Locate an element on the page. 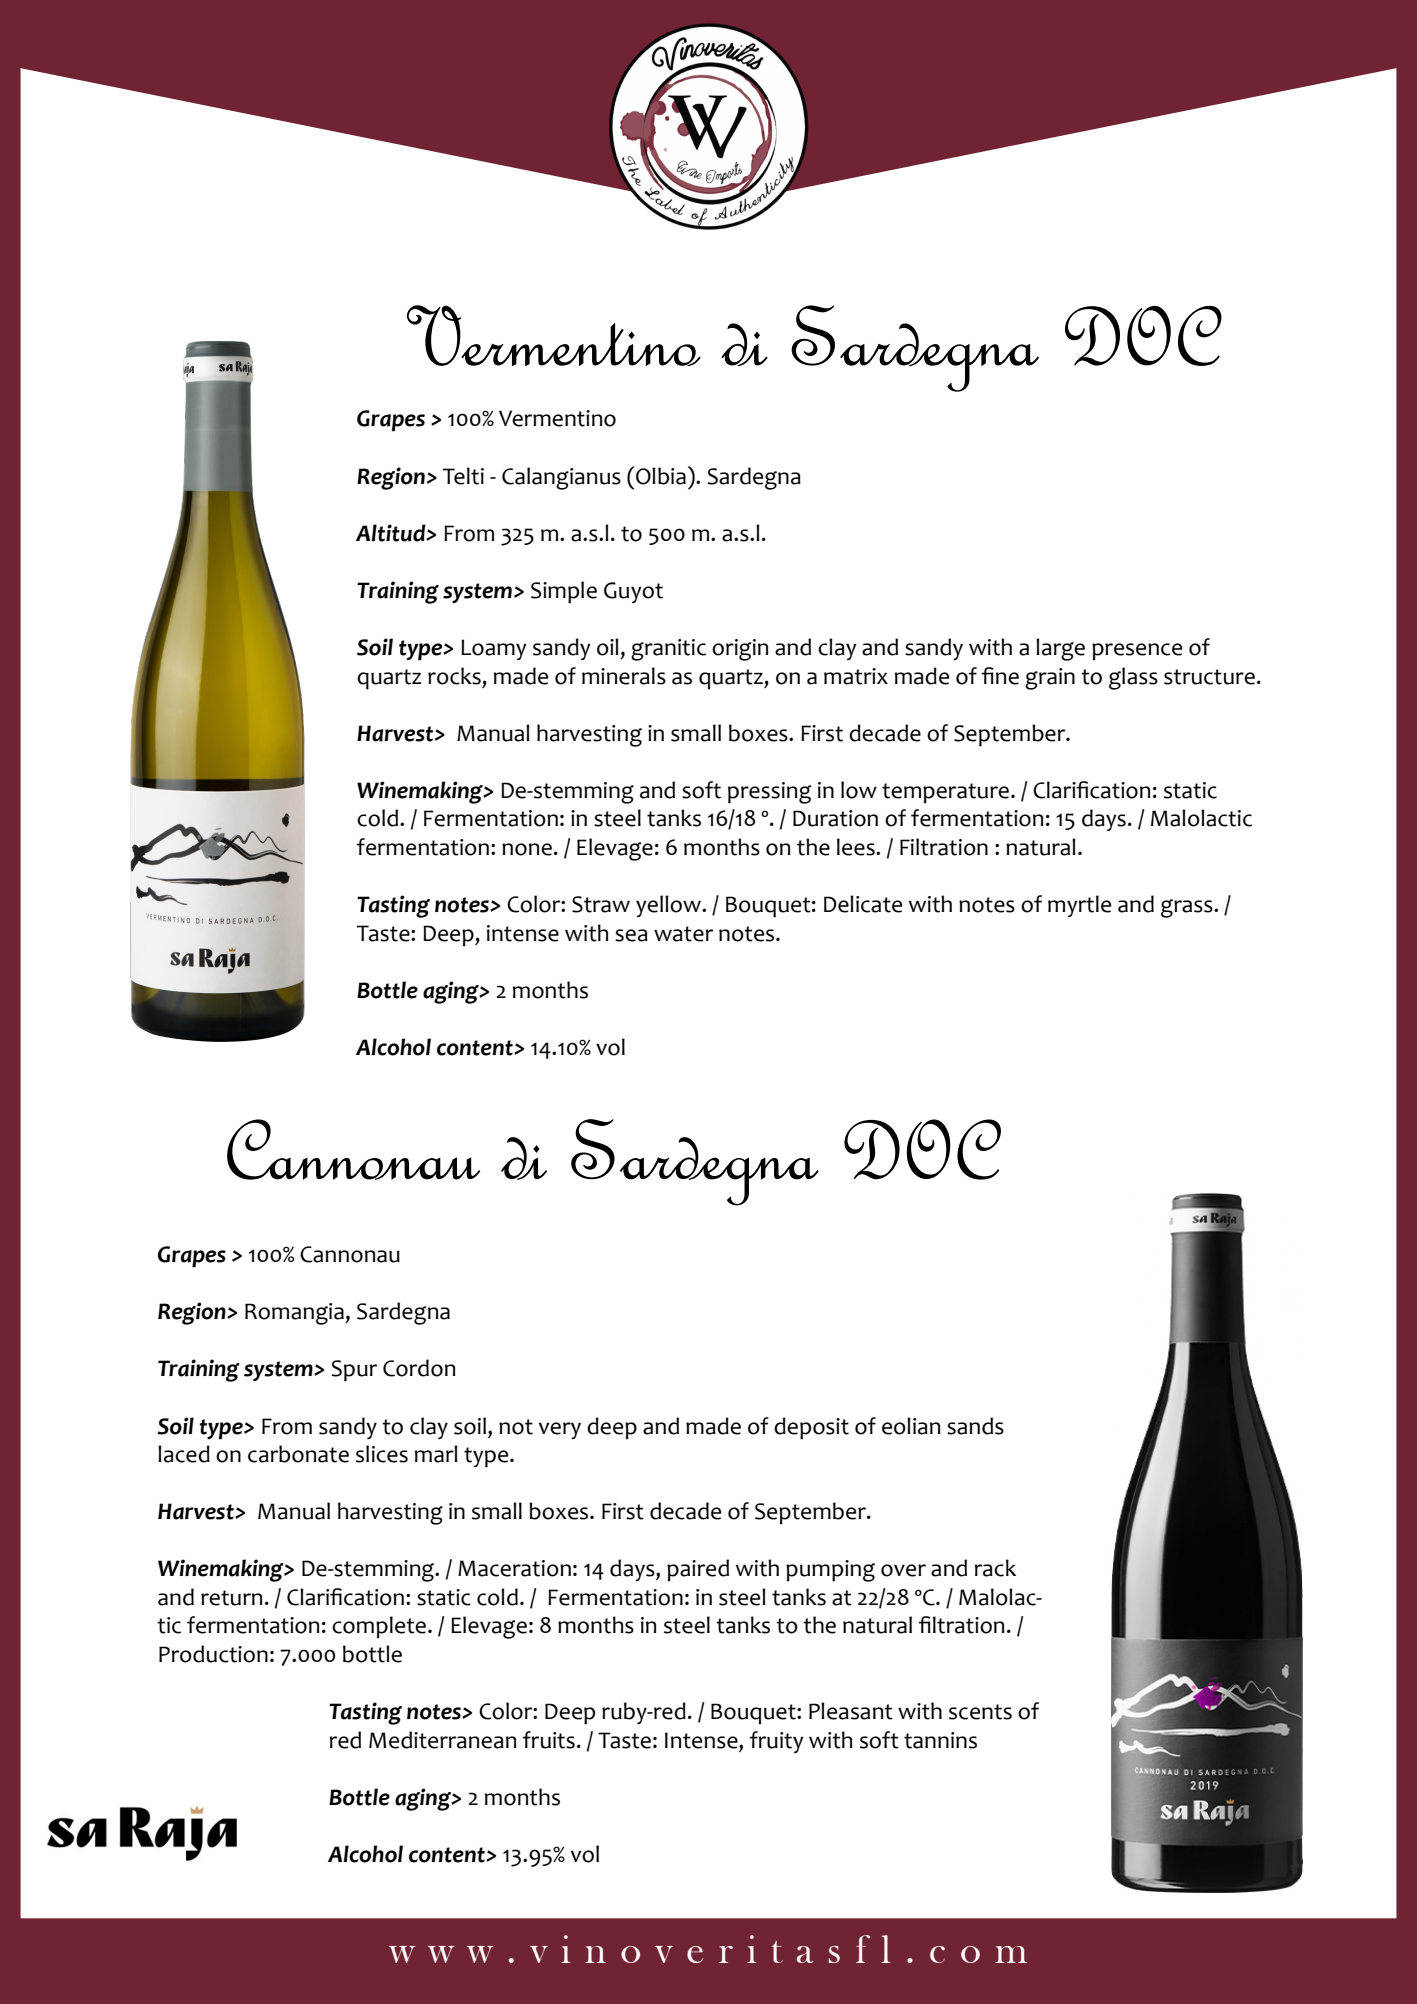 This page has height=2004, width=1417. scents is located at coordinates (980, 1712).
